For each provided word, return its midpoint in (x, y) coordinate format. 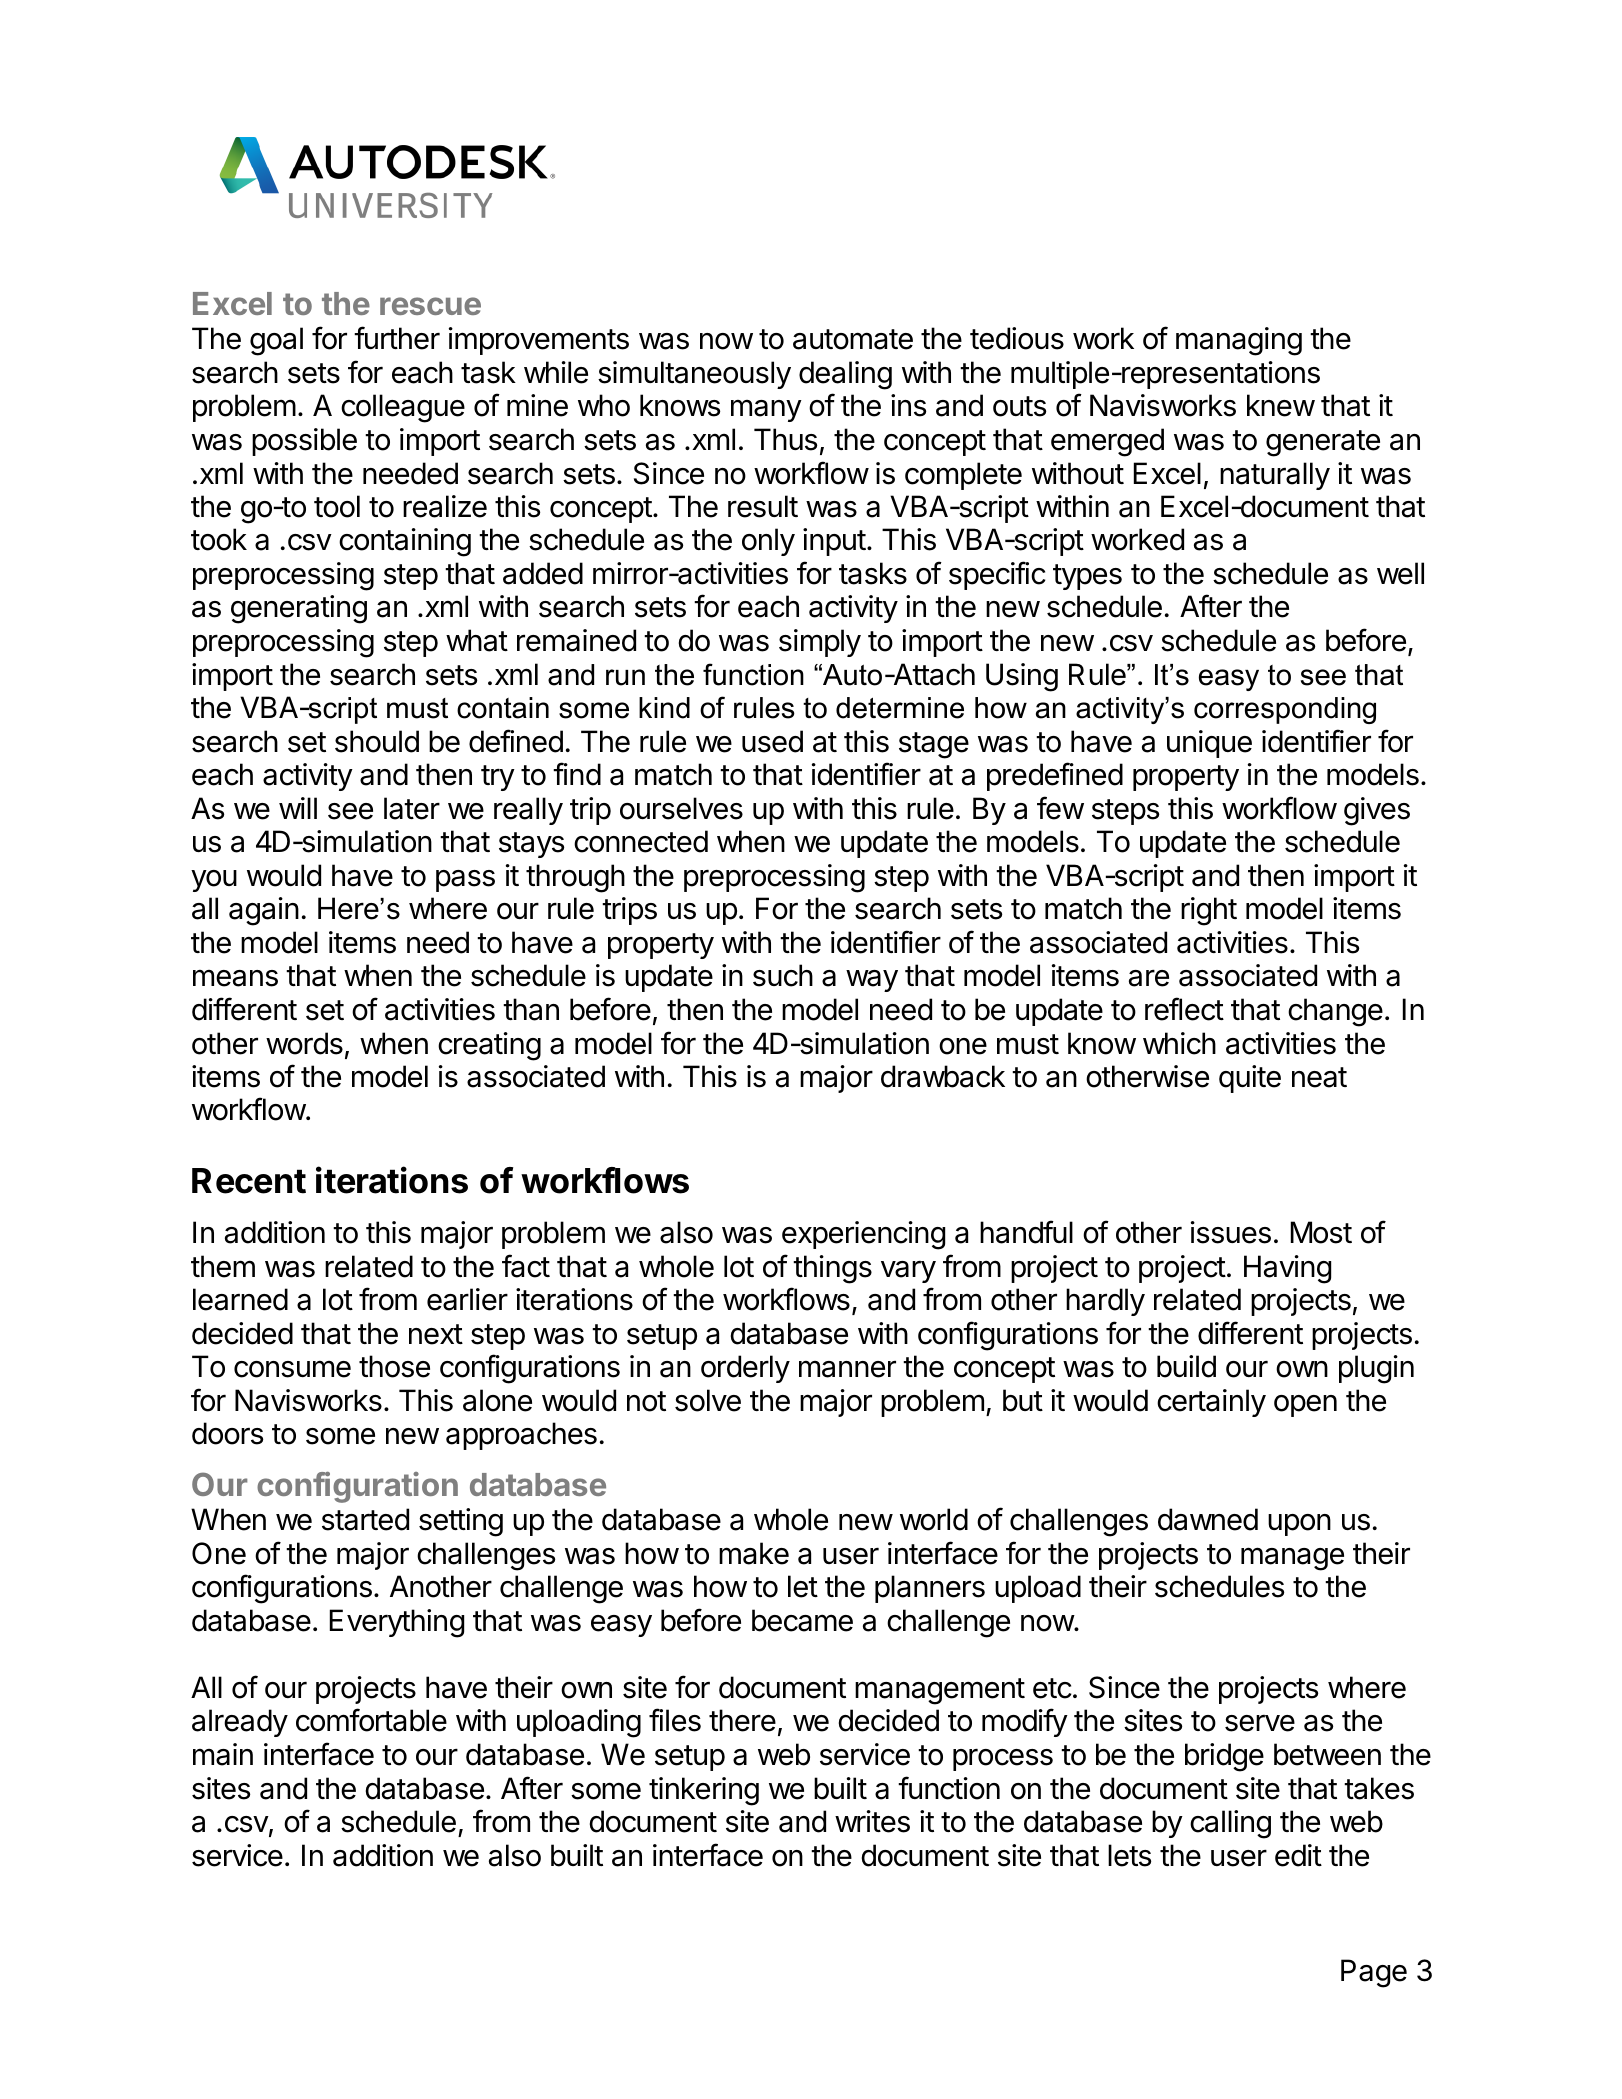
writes (872, 1821)
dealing (845, 375)
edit (1298, 1855)
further (397, 338)
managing (1239, 341)
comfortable (371, 1720)
